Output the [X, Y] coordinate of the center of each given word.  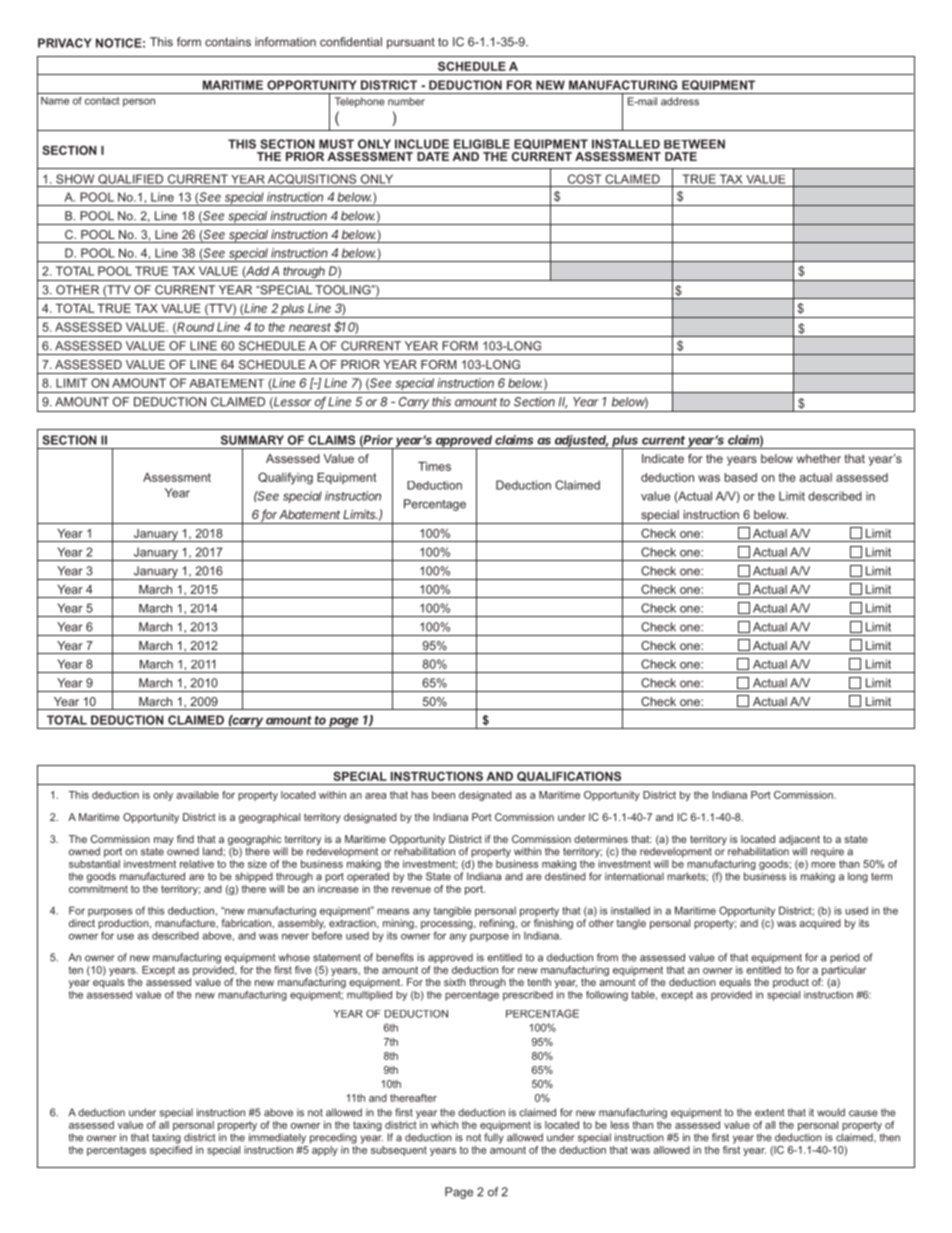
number [406, 101]
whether [819, 458]
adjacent [799, 841]
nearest [310, 327]
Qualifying [285, 478]
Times [434, 466]
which [444, 1125]
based [741, 477]
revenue [411, 890]
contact [102, 101]
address [680, 101]
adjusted [581, 442]
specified [171, 1149]
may [164, 841]
